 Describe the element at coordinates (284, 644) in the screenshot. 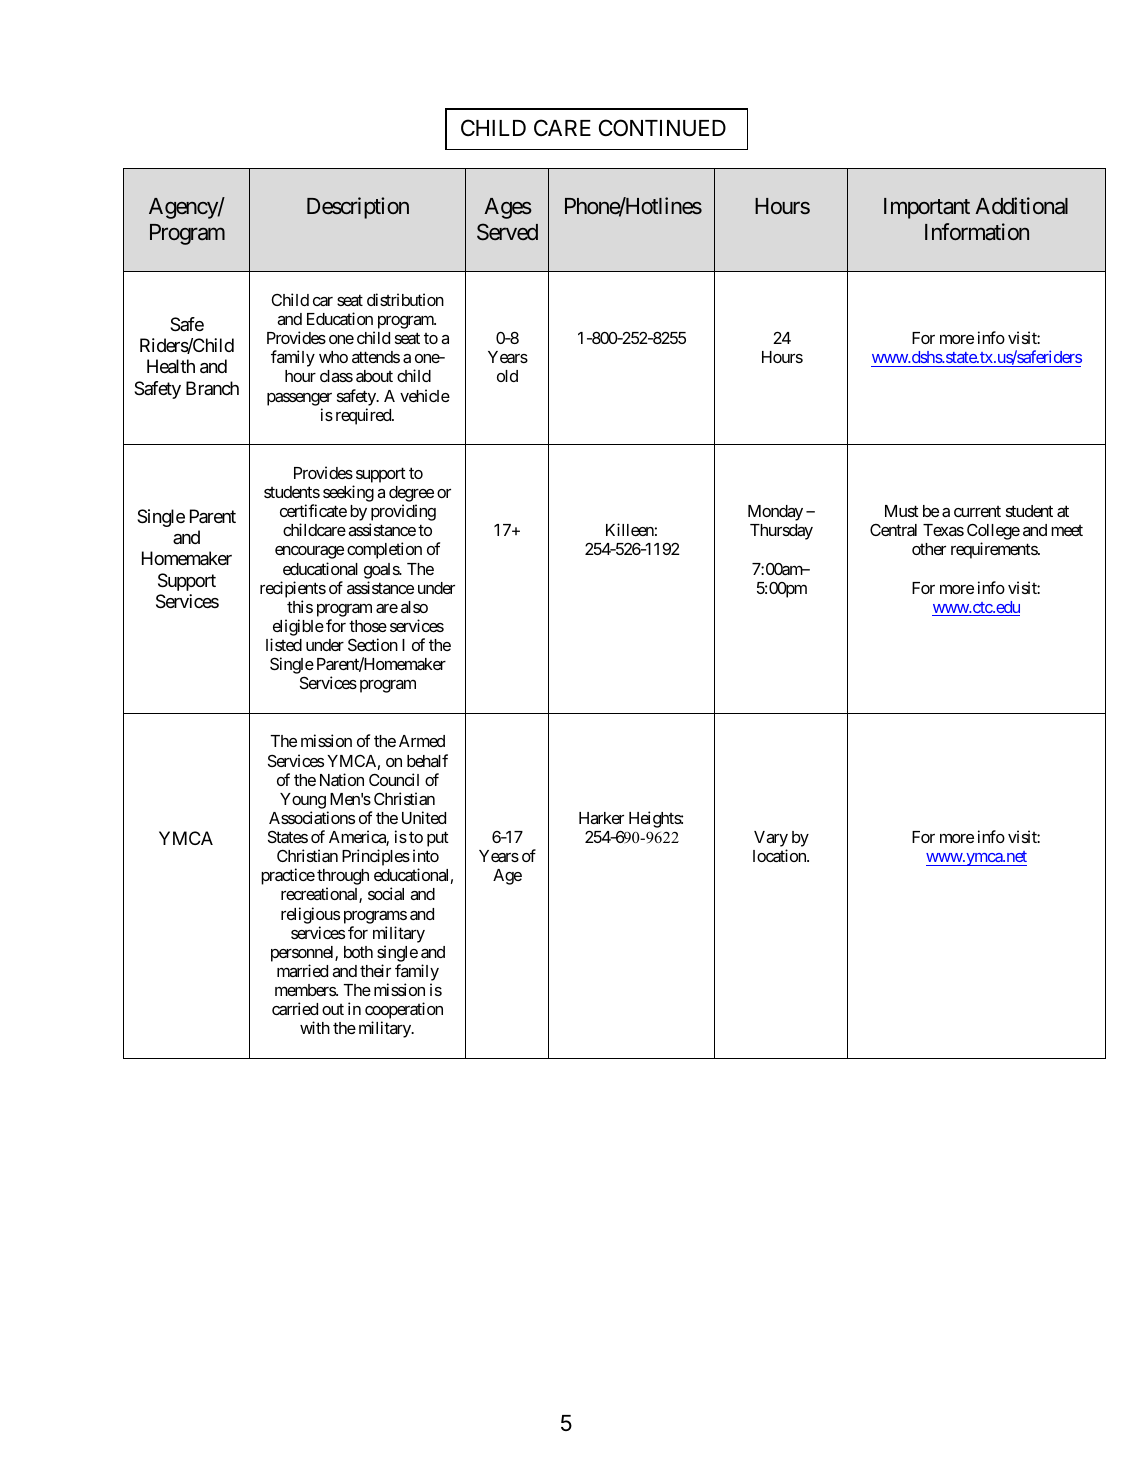

I see `listed` at that location.
